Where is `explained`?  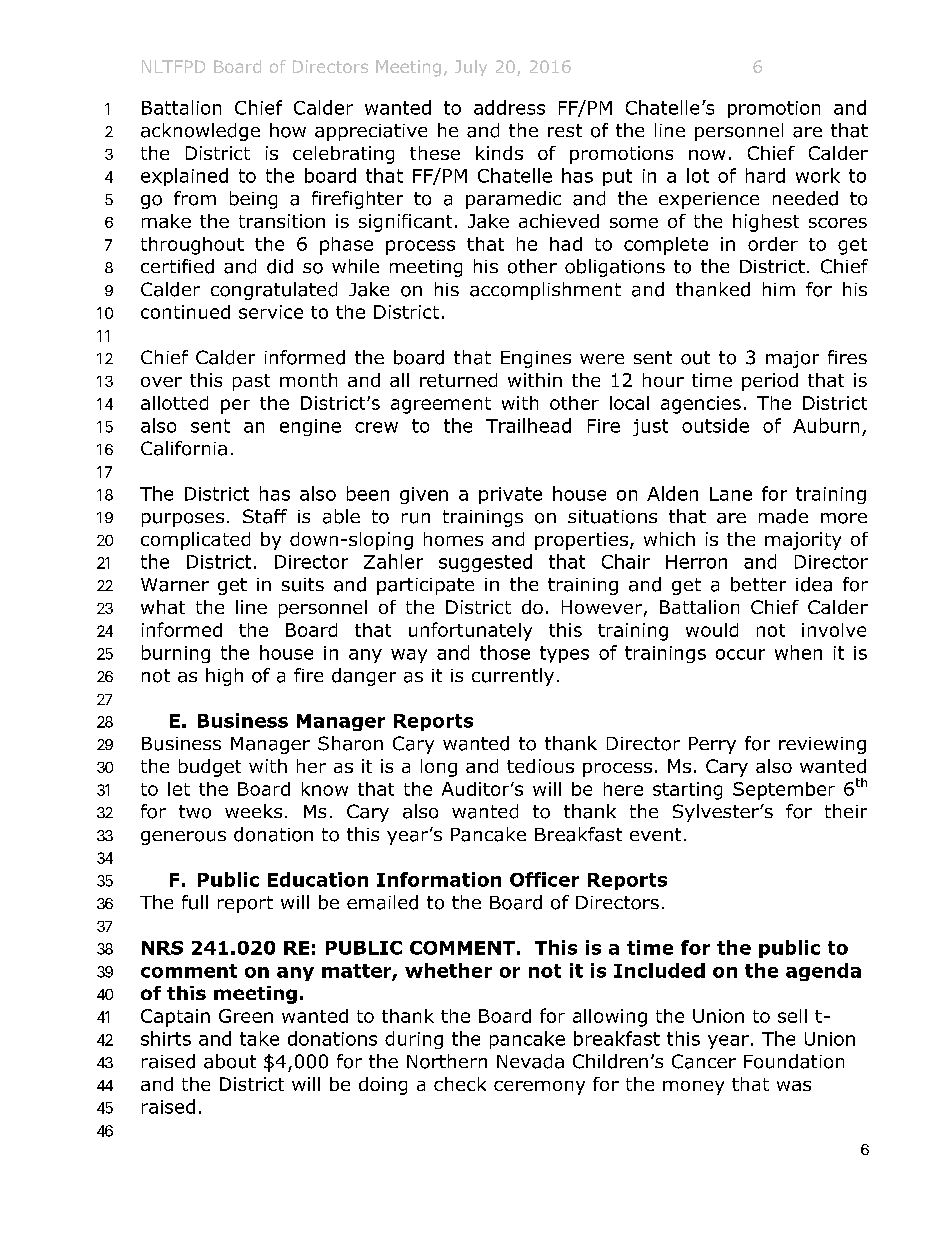
explained is located at coordinates (184, 177).
